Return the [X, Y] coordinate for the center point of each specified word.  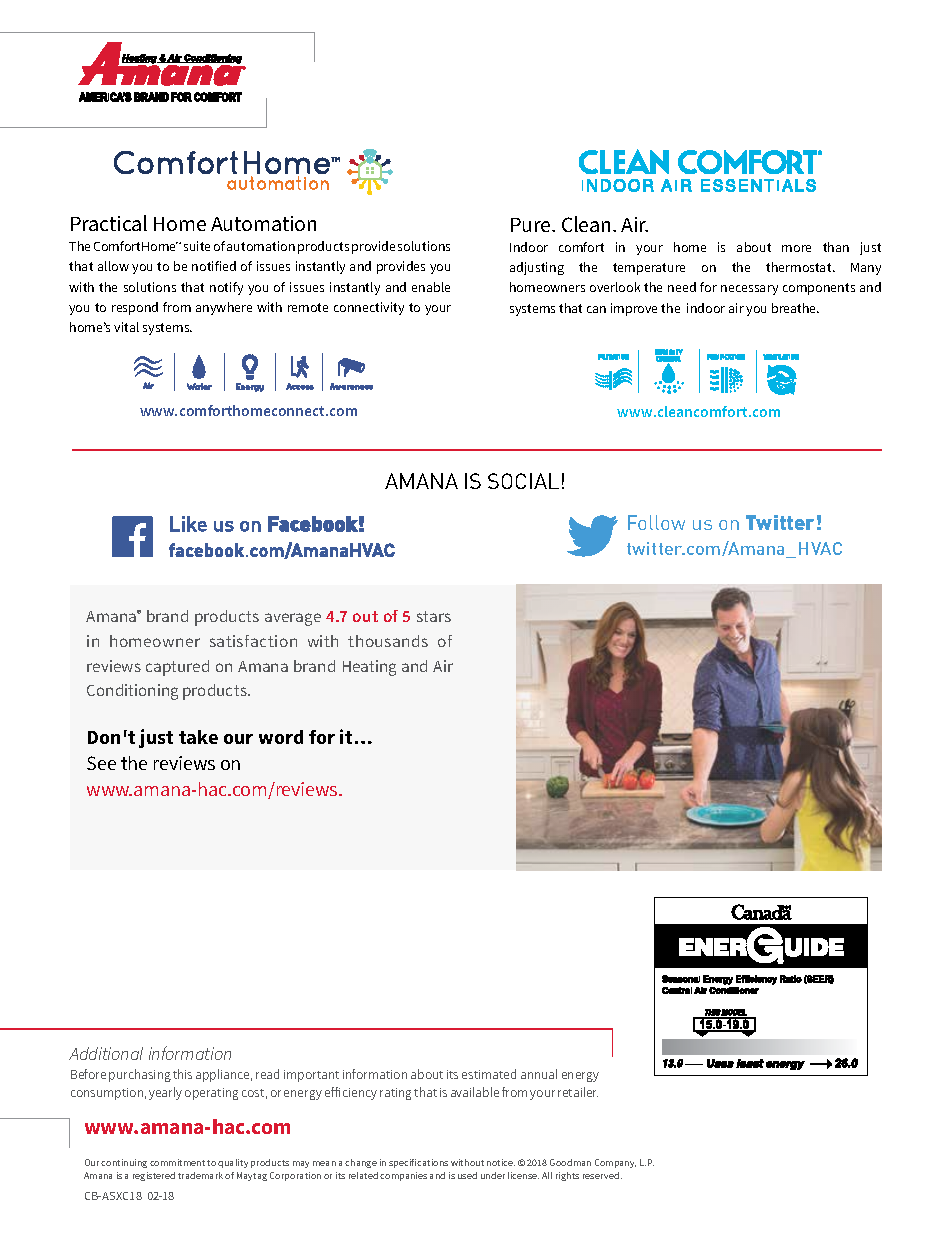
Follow [656, 522]
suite [197, 246]
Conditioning [132, 692]
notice [501, 1162]
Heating [369, 668]
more [796, 248]
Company [615, 1163]
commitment [177, 1162]
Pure [532, 225]
